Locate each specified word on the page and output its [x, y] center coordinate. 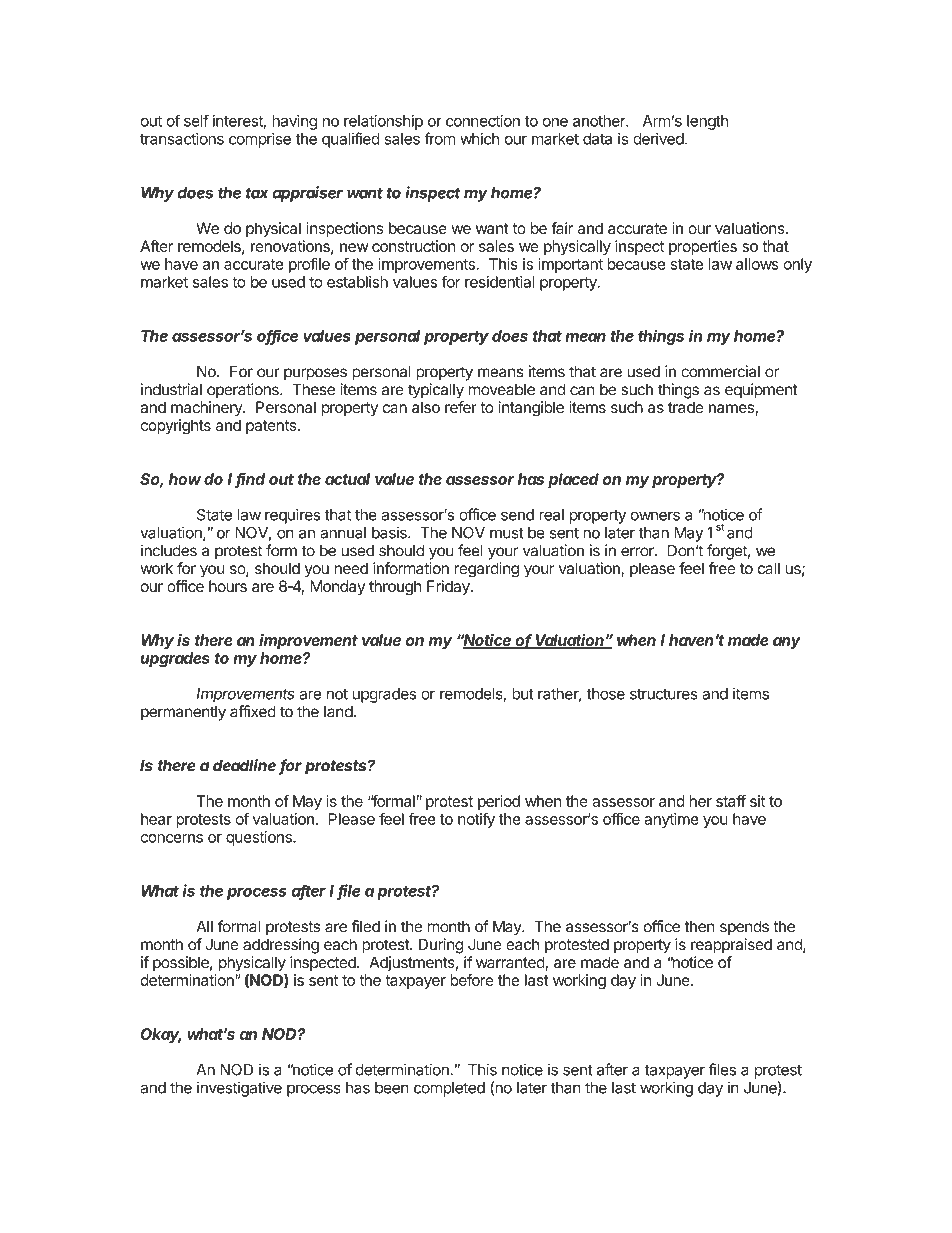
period [499, 802]
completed [449, 1089]
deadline [244, 765]
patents [271, 427]
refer [461, 407]
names [732, 410]
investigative [239, 1089]
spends [744, 928]
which [479, 138]
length [707, 122]
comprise [260, 140]
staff [731, 801]
